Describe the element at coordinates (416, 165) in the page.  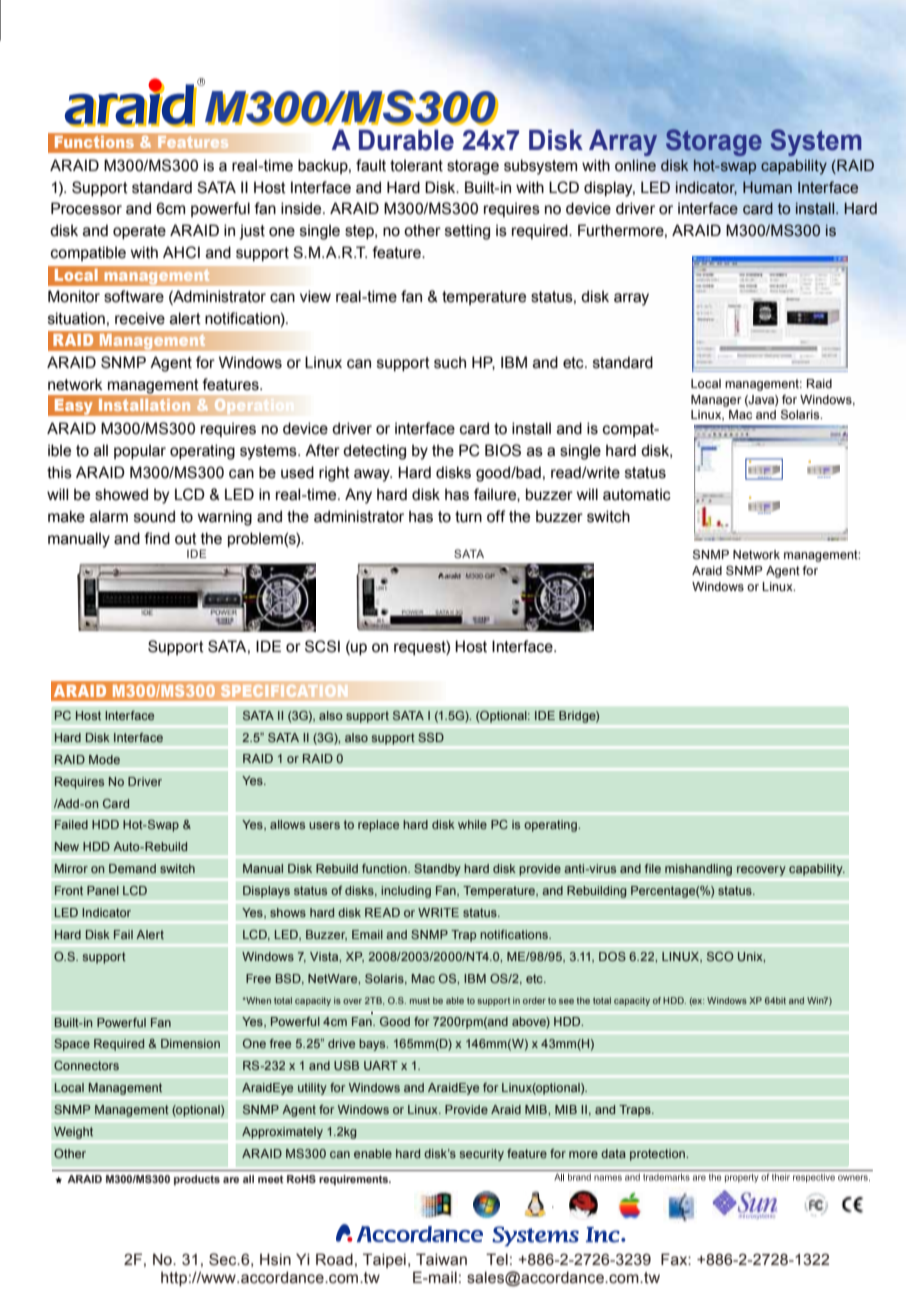
I see `tolerant` at that location.
